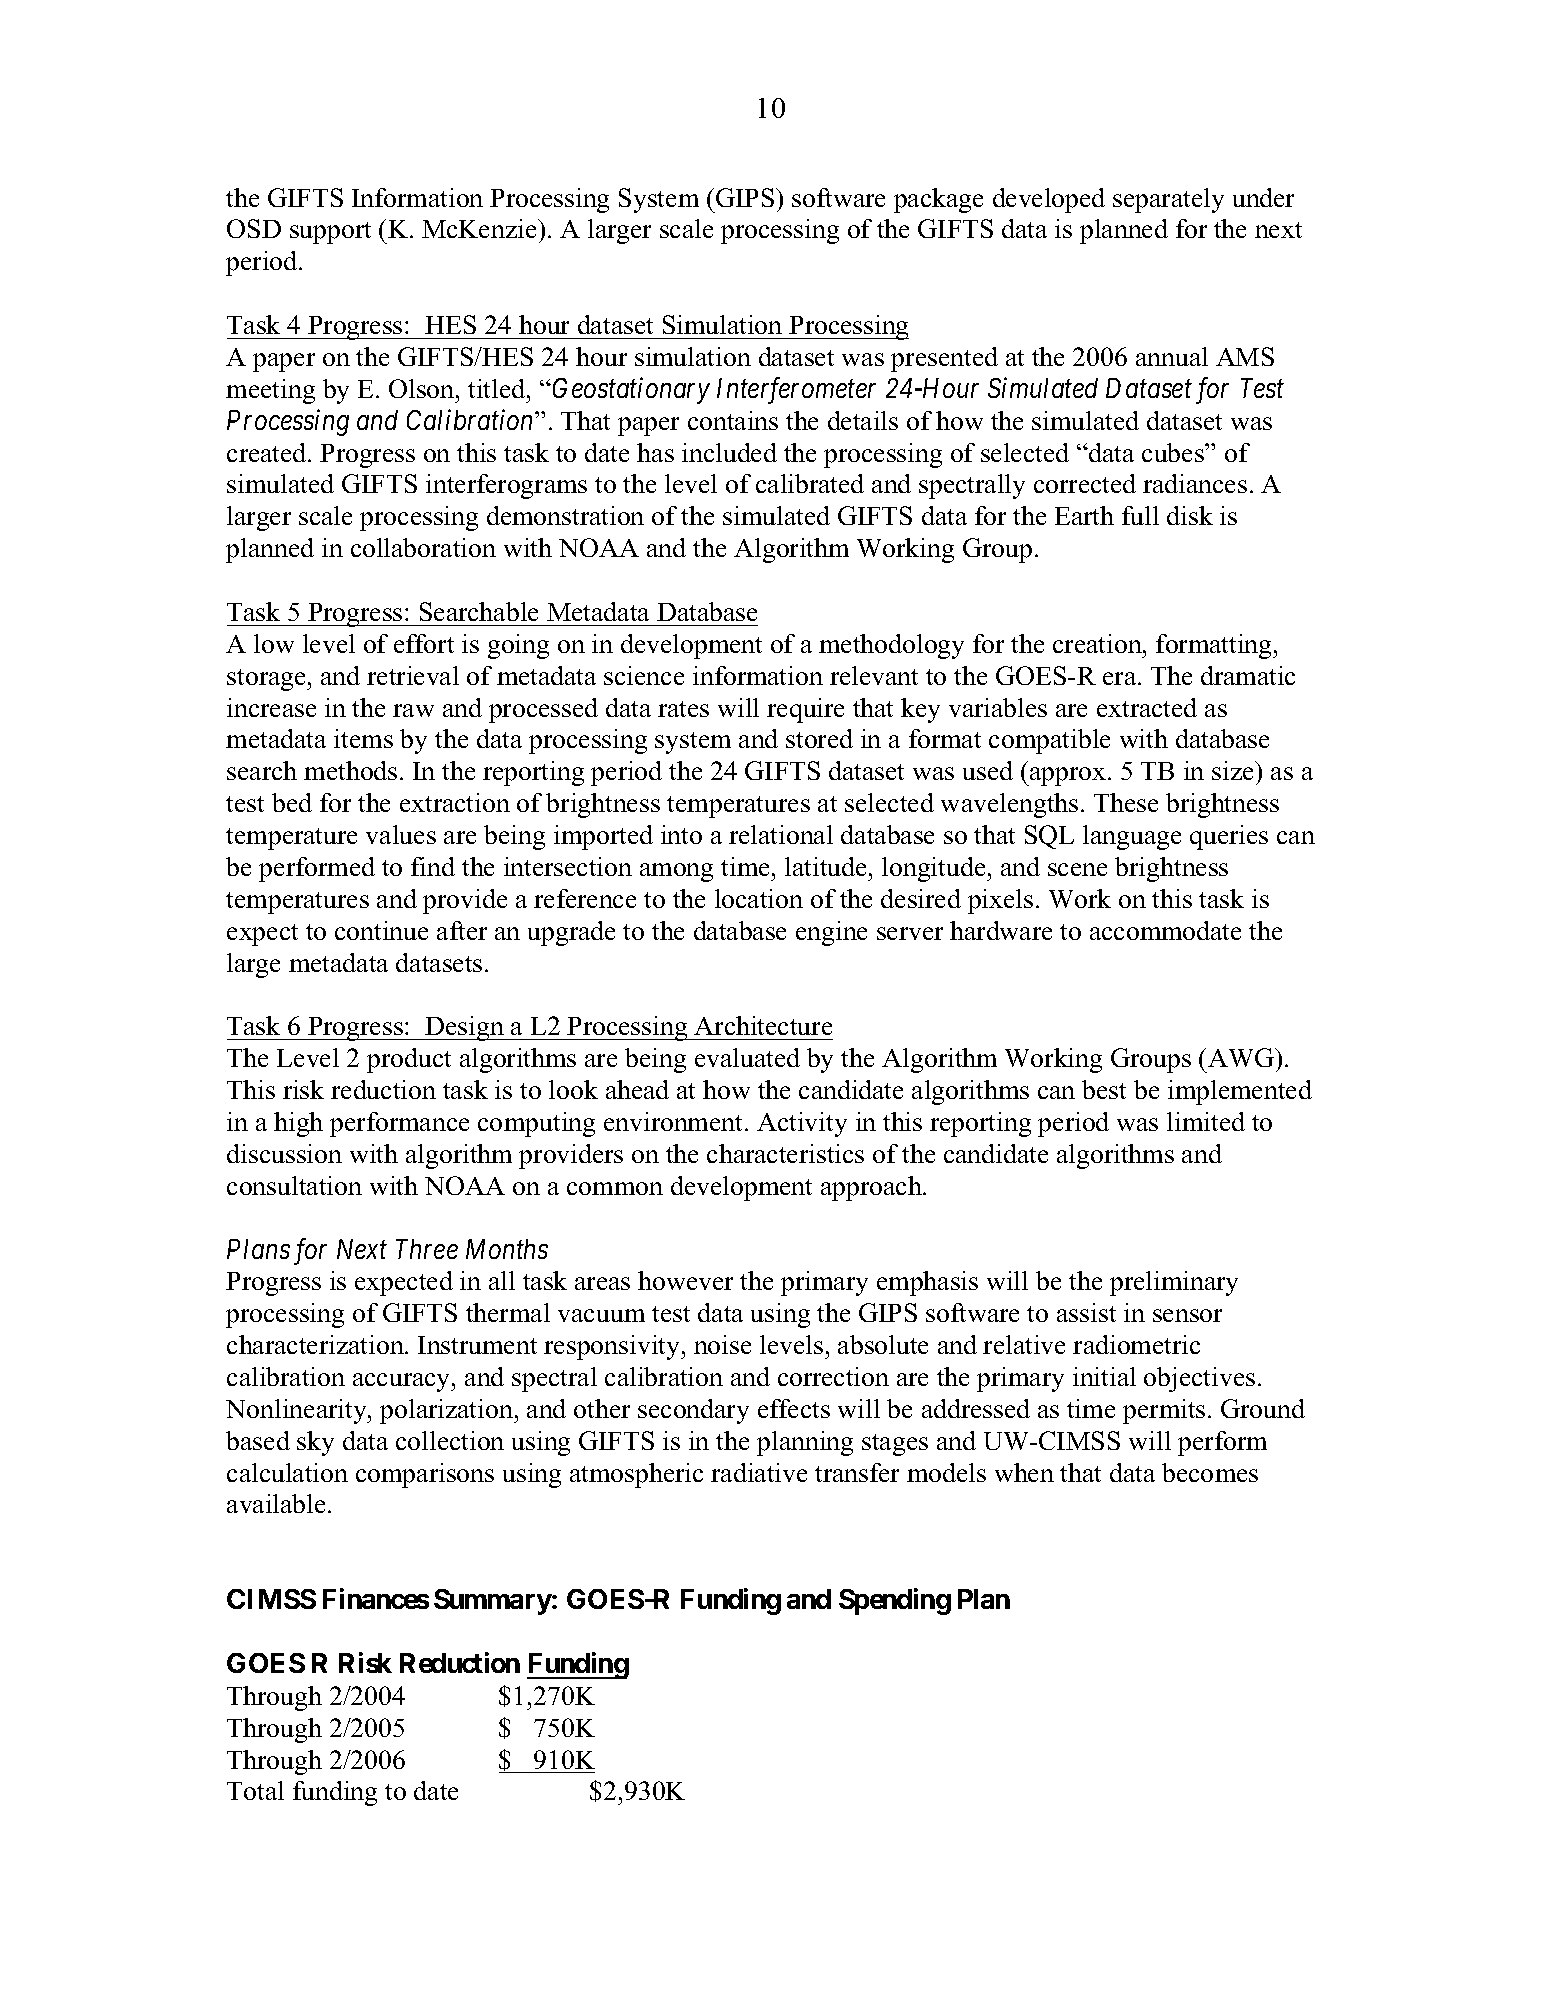 The width and height of the page is (1542, 1996). What do you see at coordinates (255, 1790) in the page?
I see `Total` at bounding box center [255, 1790].
